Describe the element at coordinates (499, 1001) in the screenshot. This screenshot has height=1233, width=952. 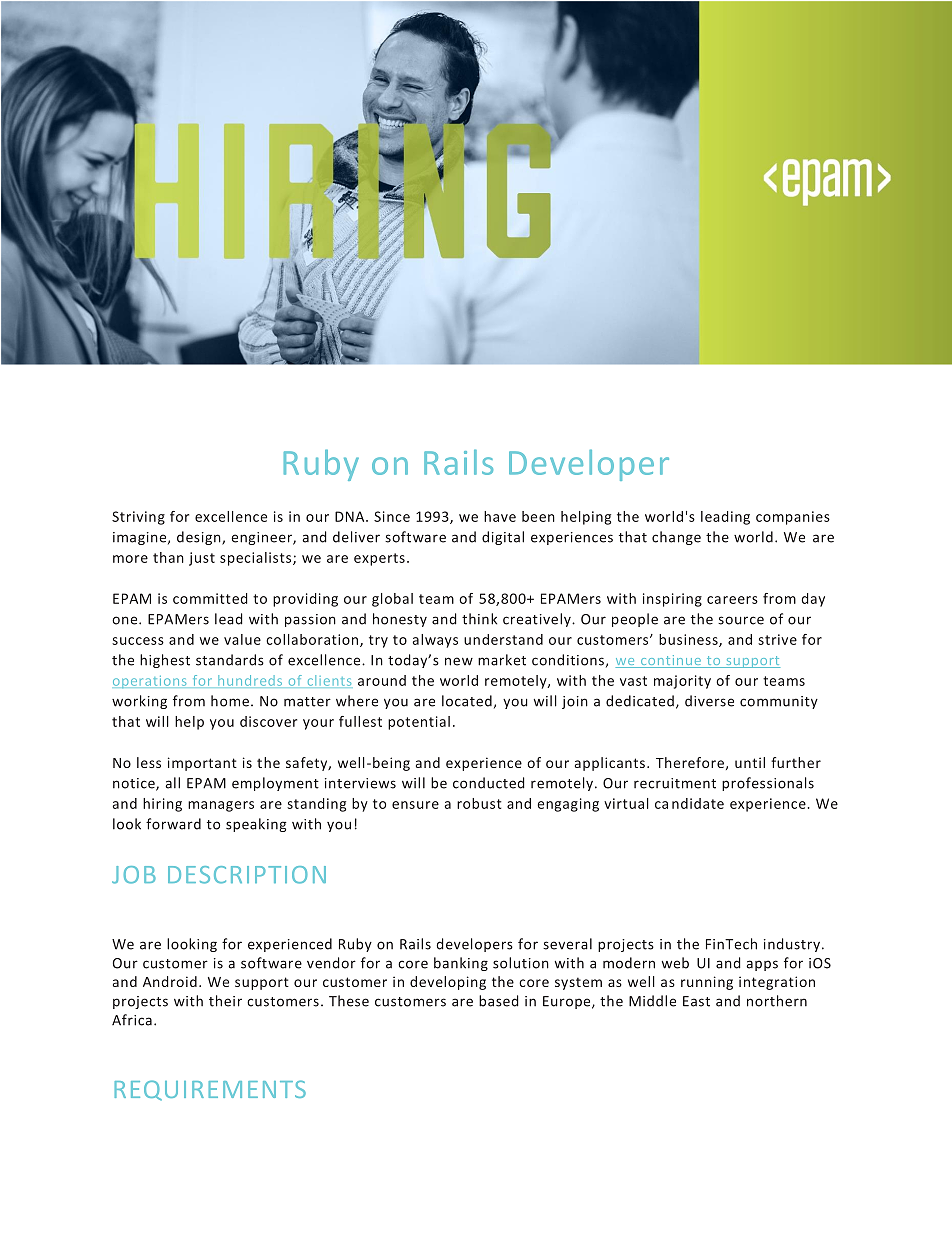
I see `based` at that location.
